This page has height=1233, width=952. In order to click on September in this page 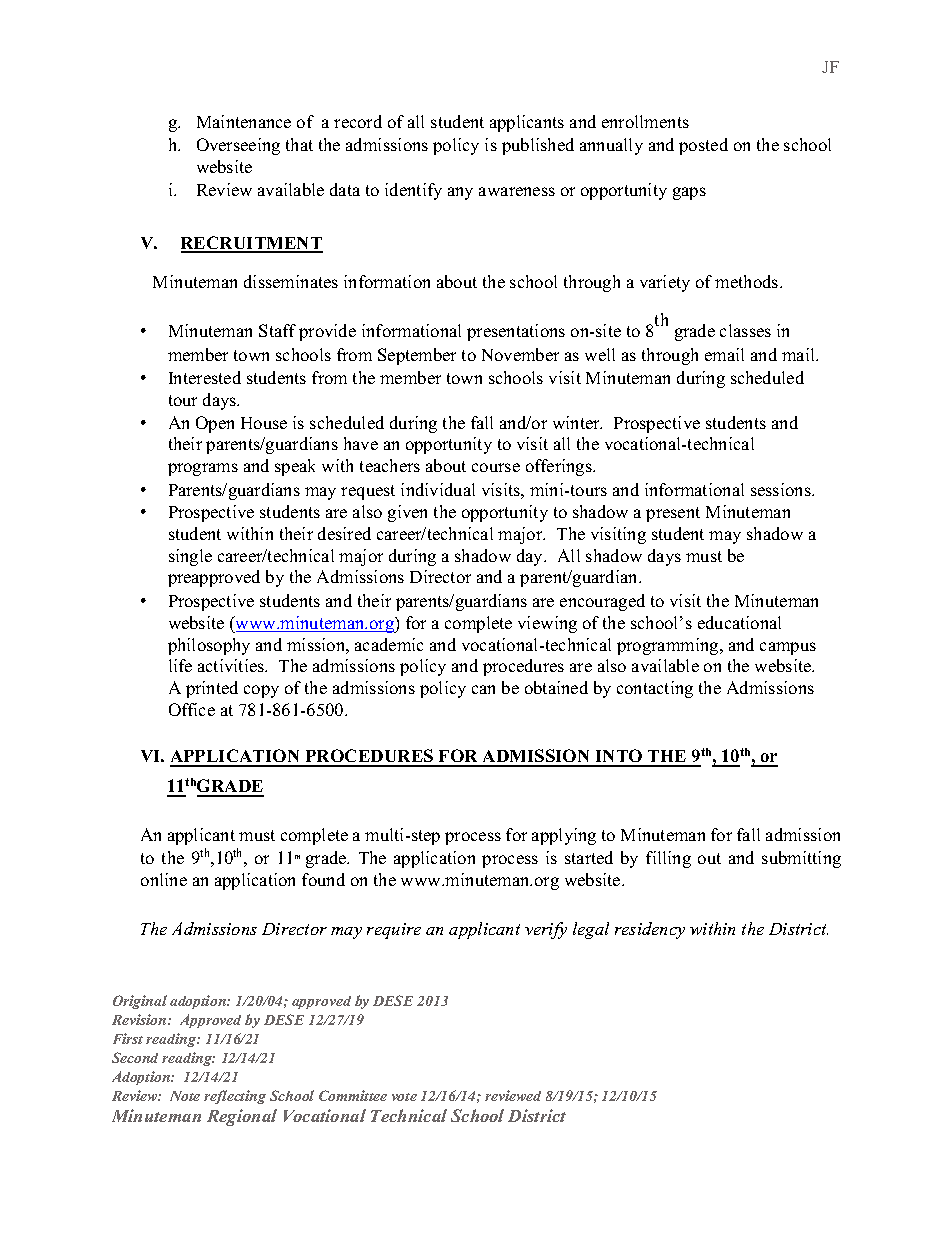, I will do `click(417, 356)`.
